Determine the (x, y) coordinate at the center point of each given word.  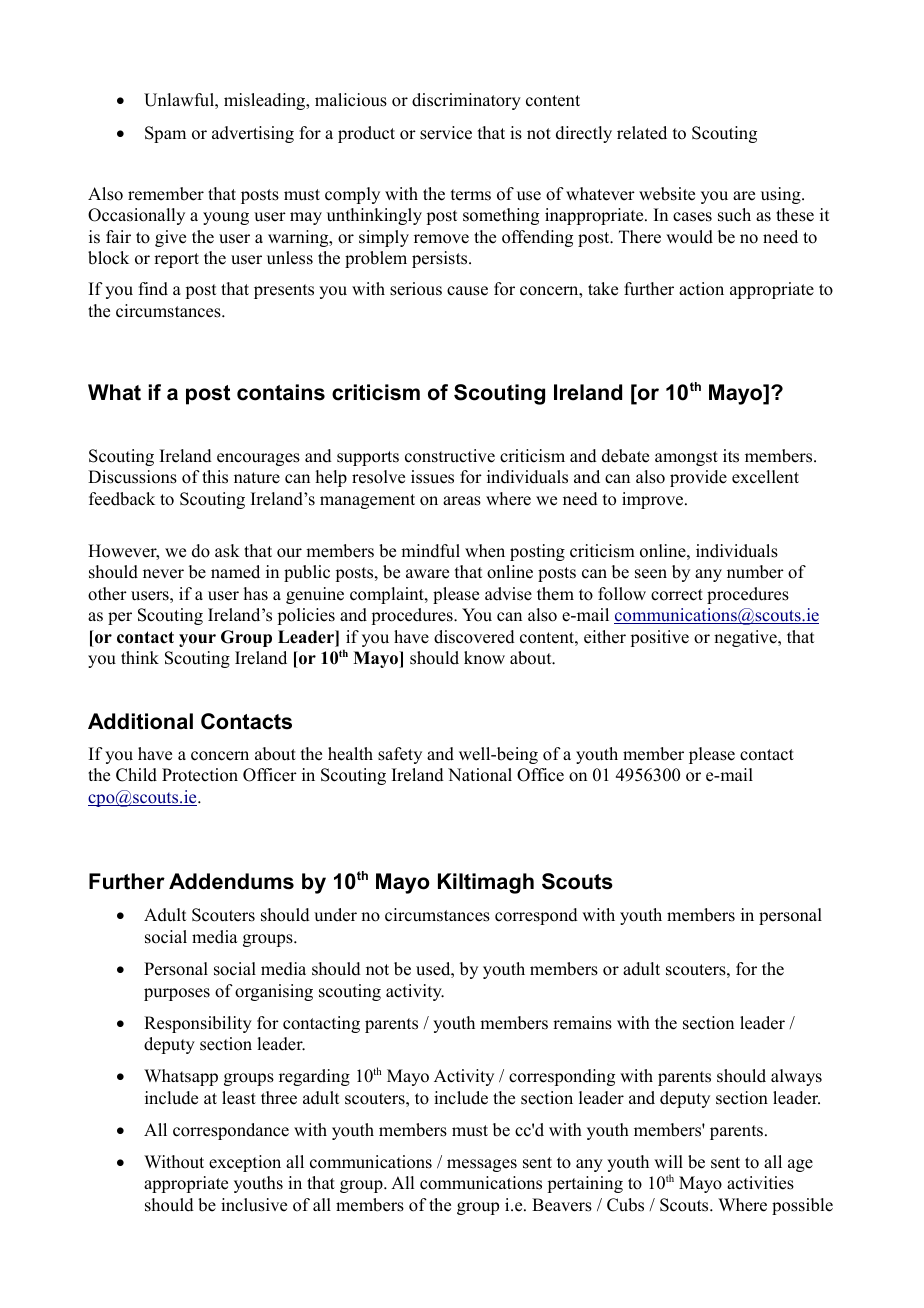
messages (482, 1165)
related (642, 133)
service (446, 133)
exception (245, 1163)
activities (760, 1183)
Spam (165, 134)
